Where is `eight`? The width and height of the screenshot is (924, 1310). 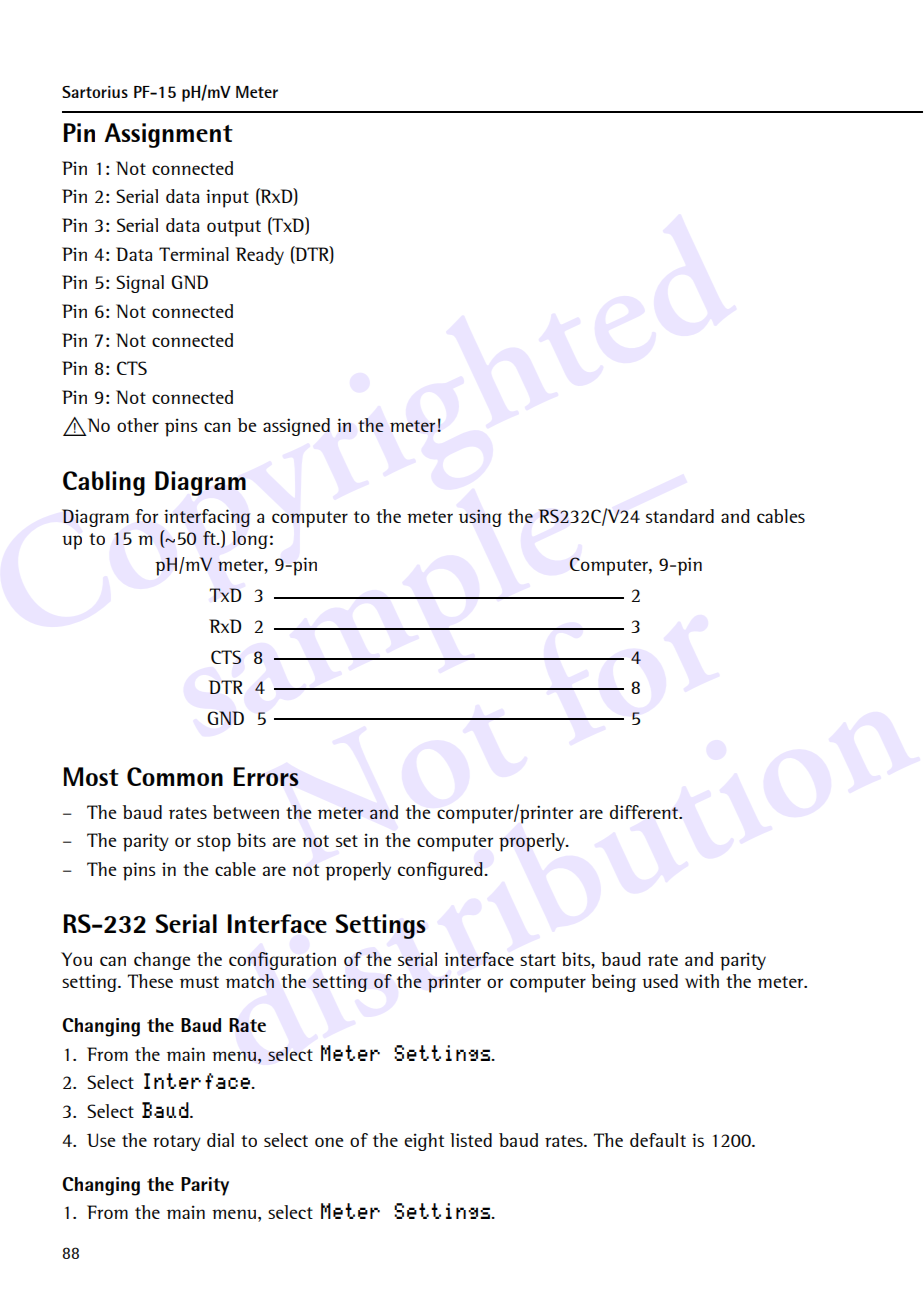
eight is located at coordinates (424, 1142).
